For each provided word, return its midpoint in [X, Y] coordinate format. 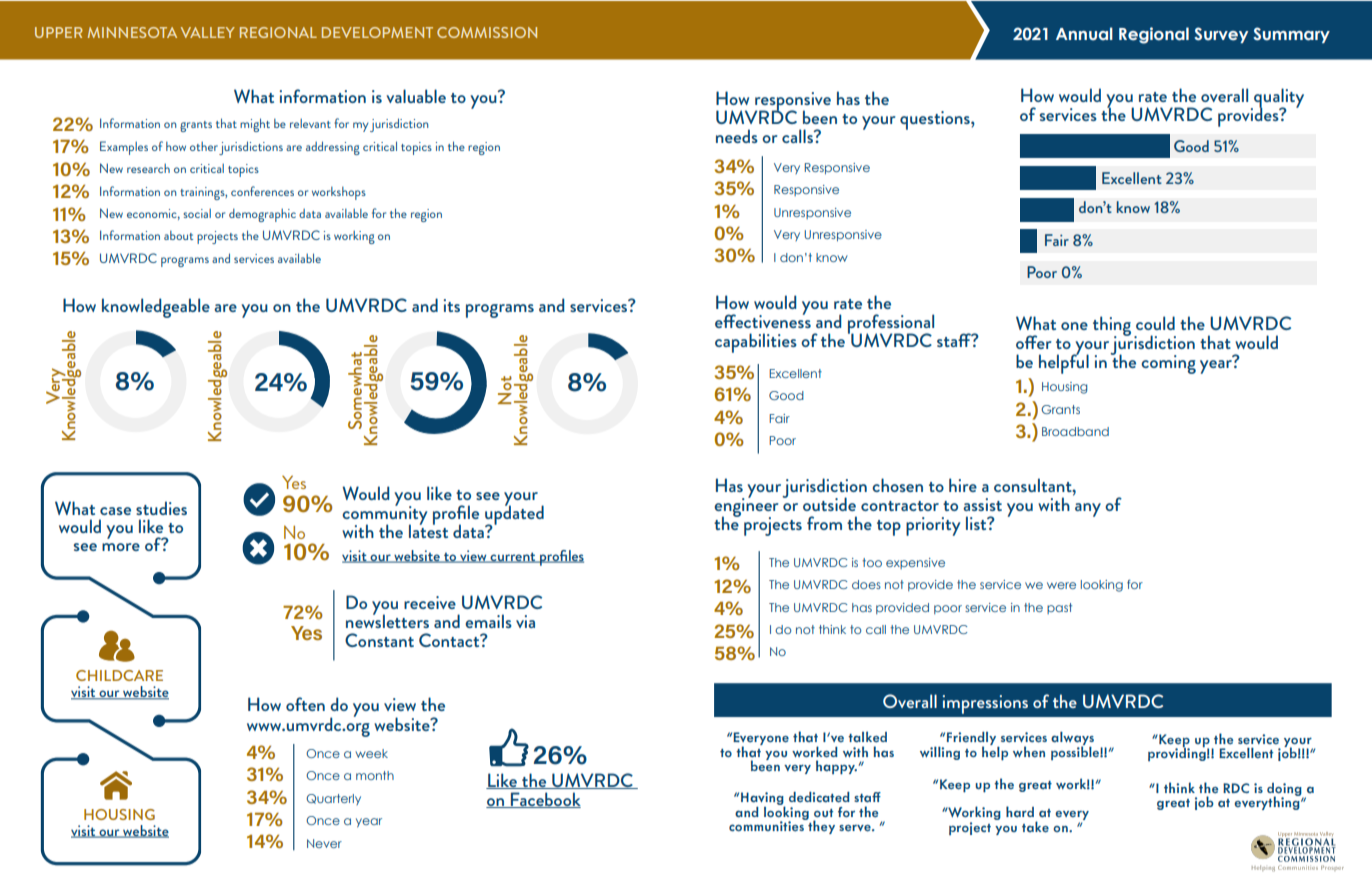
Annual [1084, 34]
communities [767, 825]
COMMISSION [487, 32]
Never [324, 843]
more [121, 547]
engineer [746, 507]
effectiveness [763, 320]
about [178, 235]
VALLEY [208, 32]
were [1061, 585]
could [1155, 323]
